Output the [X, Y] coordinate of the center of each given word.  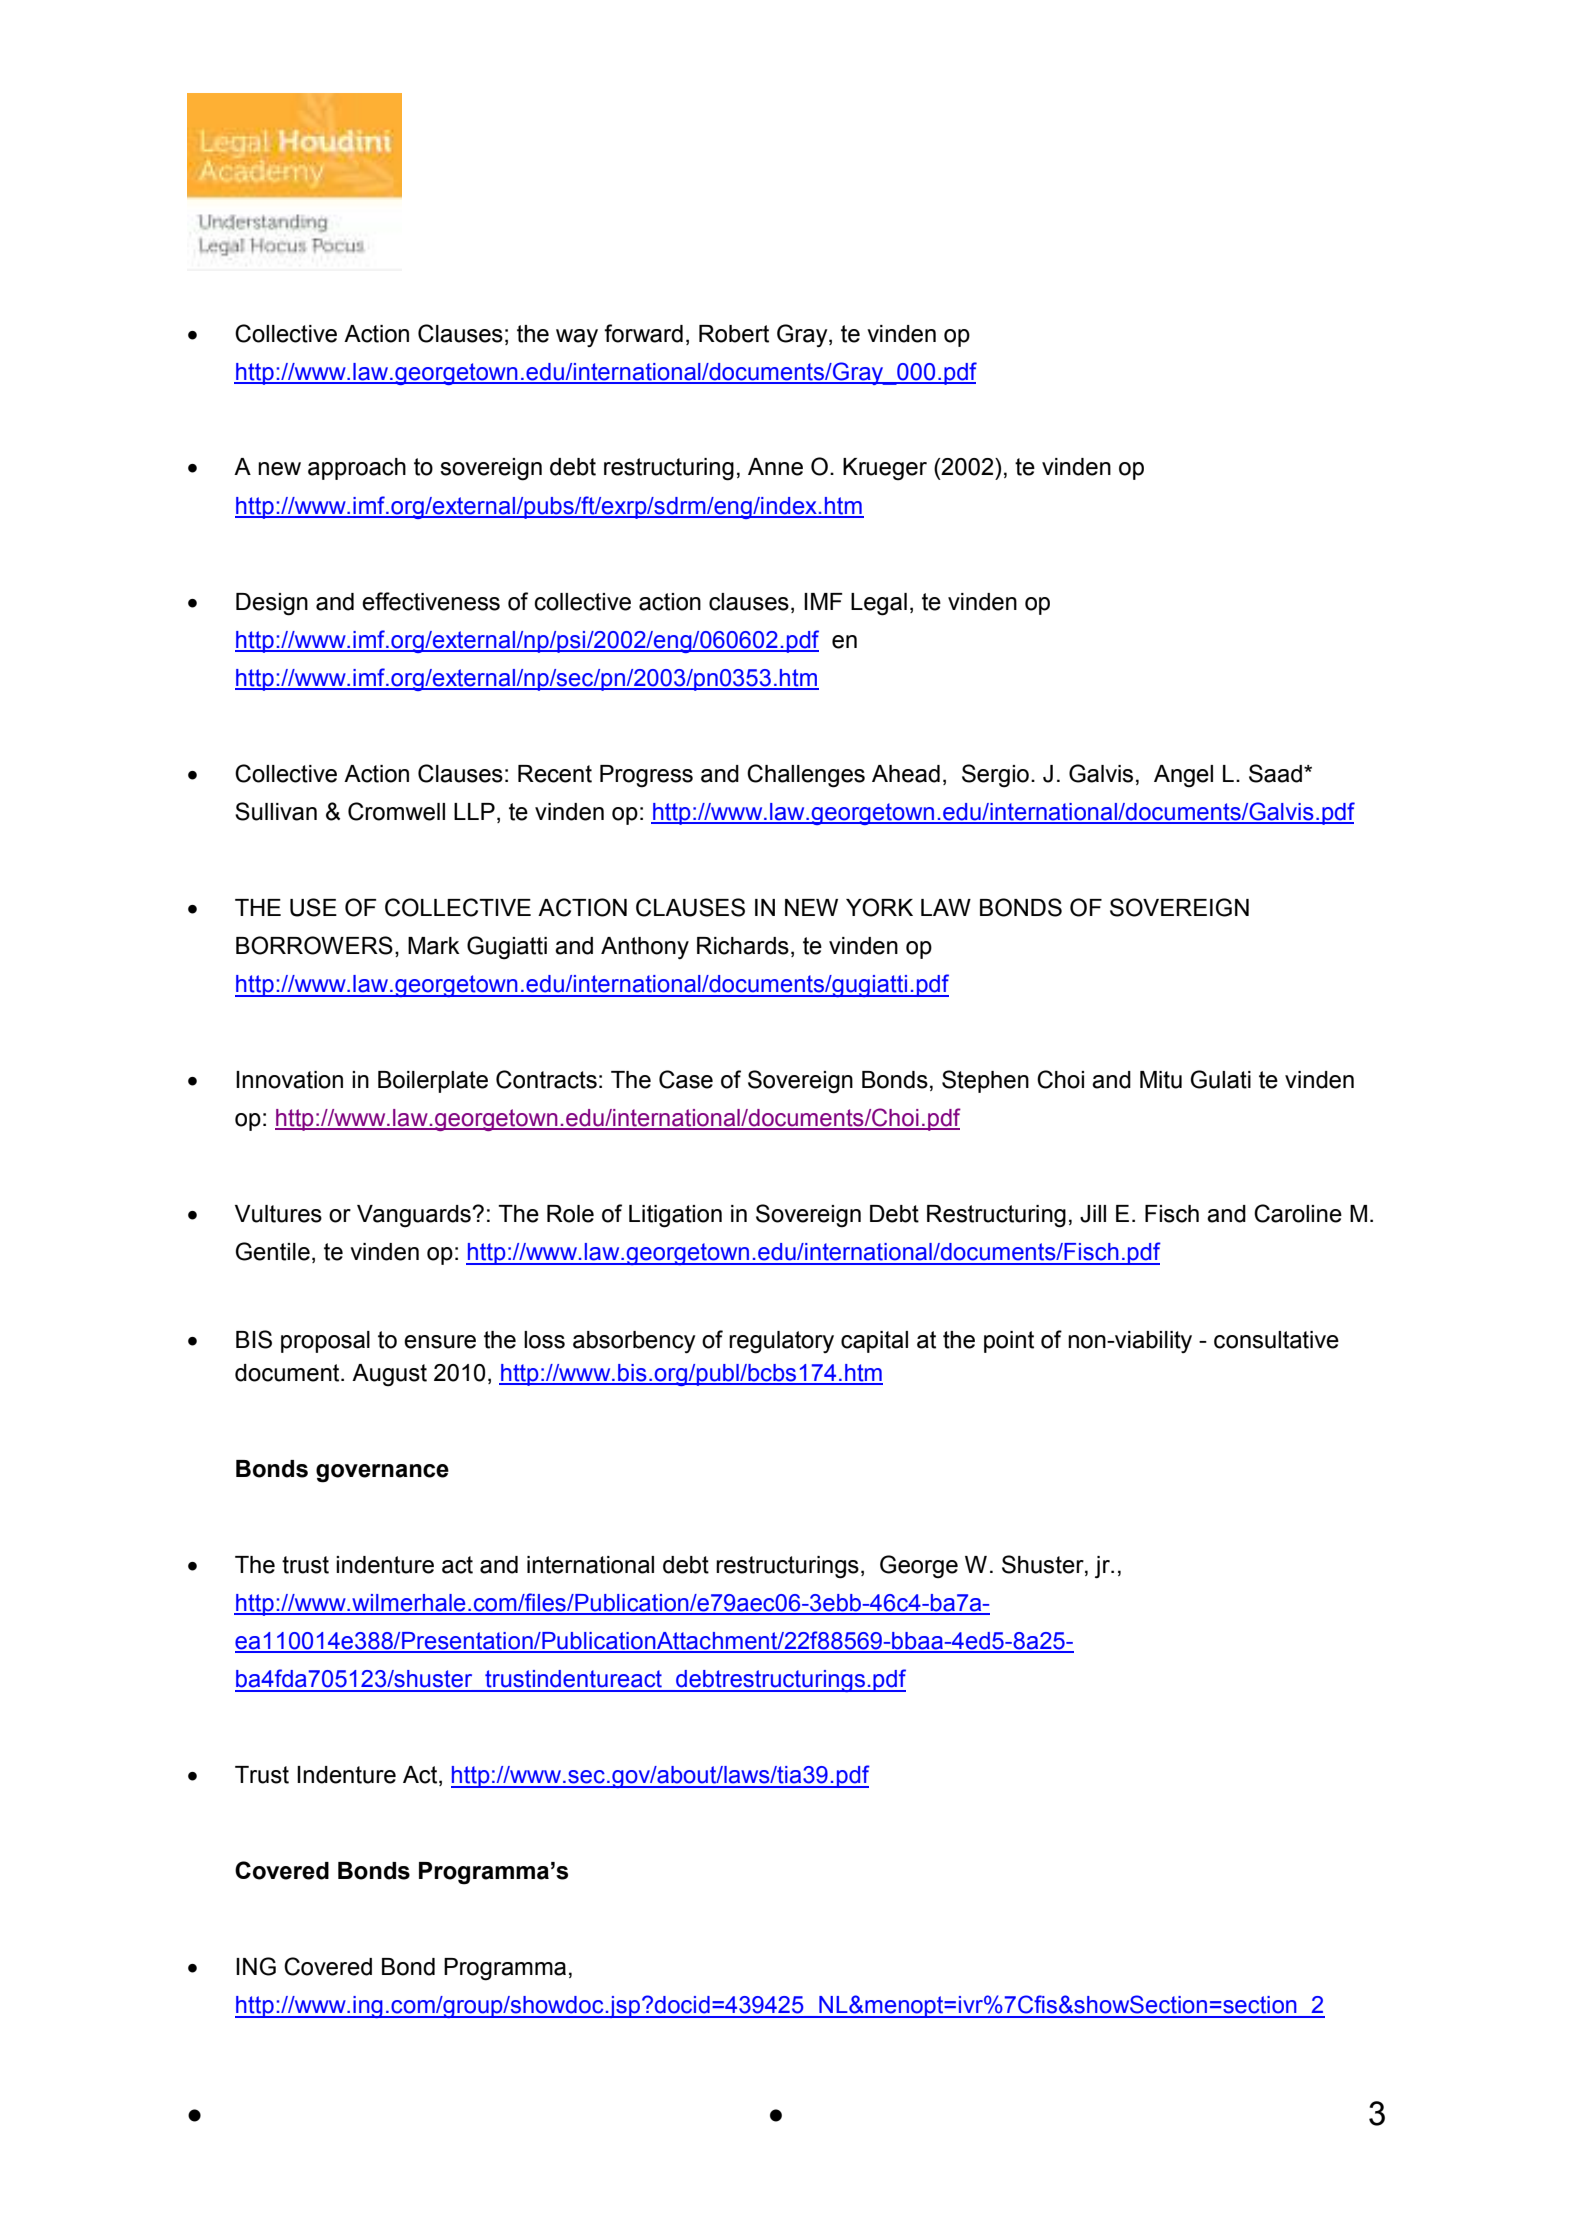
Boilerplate [433, 1082]
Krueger [885, 469]
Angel [1183, 776]
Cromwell [396, 811]
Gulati [1221, 1079]
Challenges [806, 776]
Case [686, 1079]
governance [382, 1473]
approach [357, 469]
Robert [734, 334]
